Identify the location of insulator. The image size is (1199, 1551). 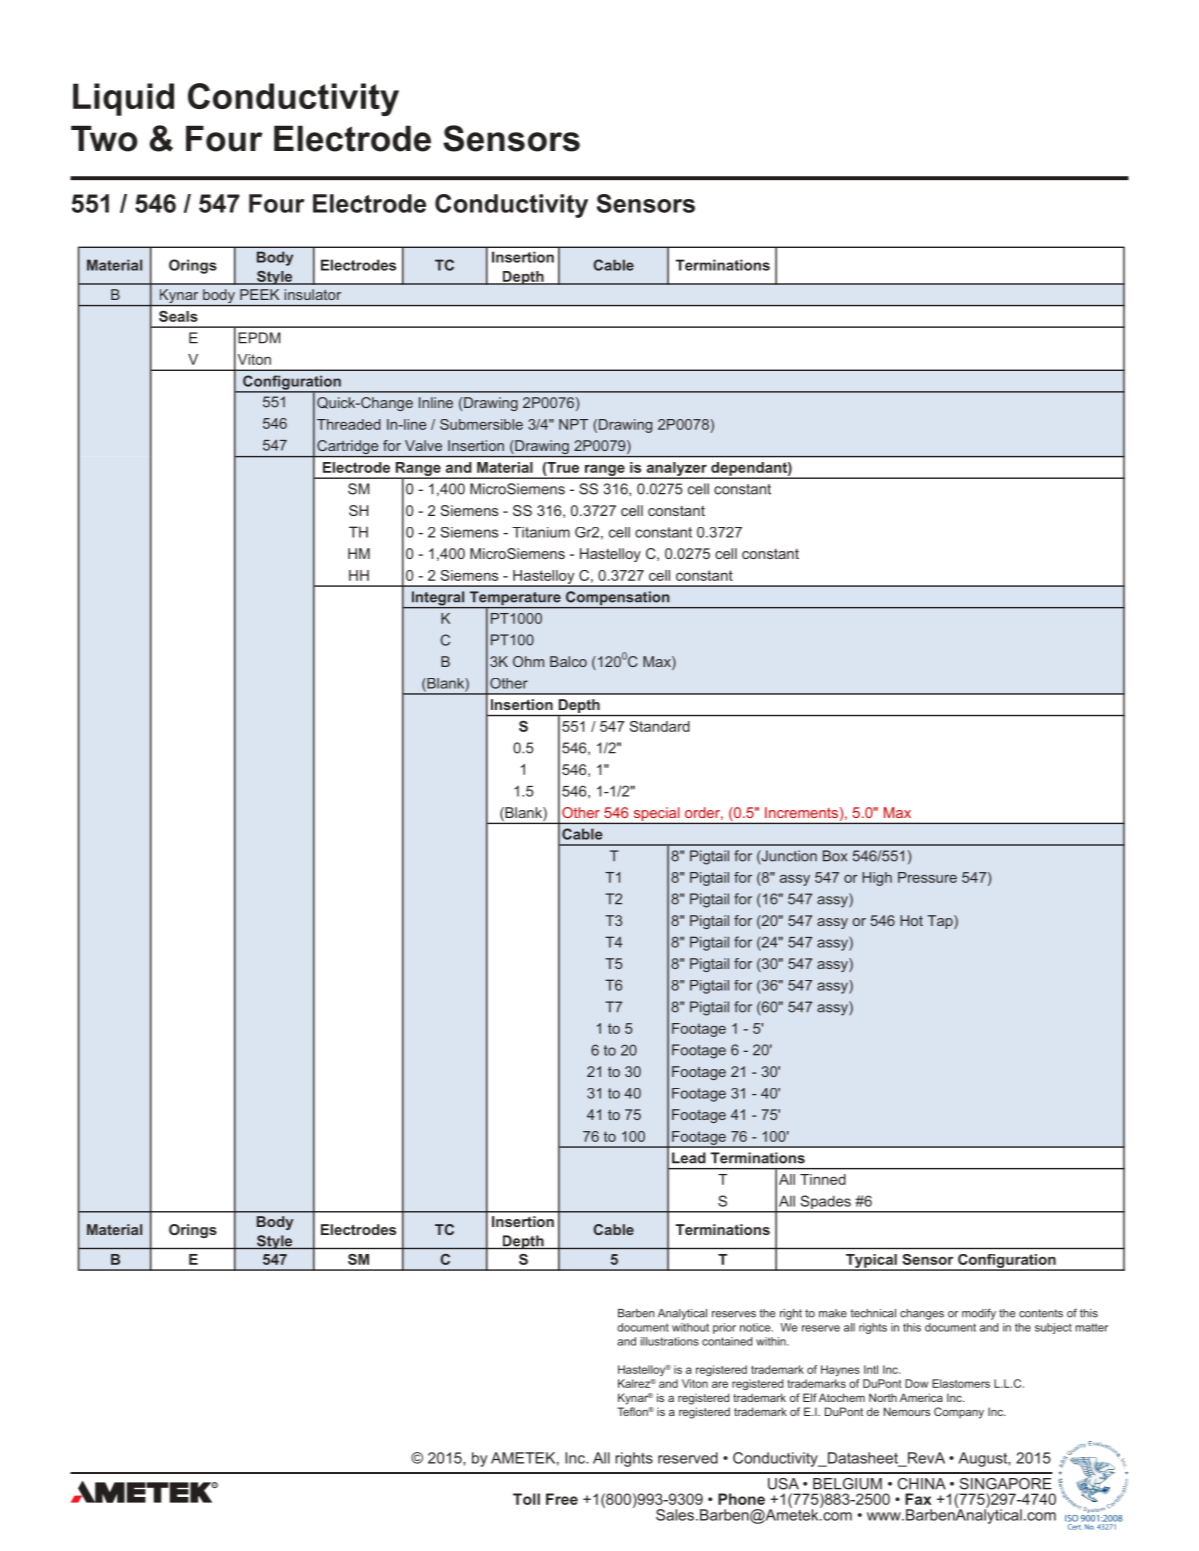
(312, 294).
